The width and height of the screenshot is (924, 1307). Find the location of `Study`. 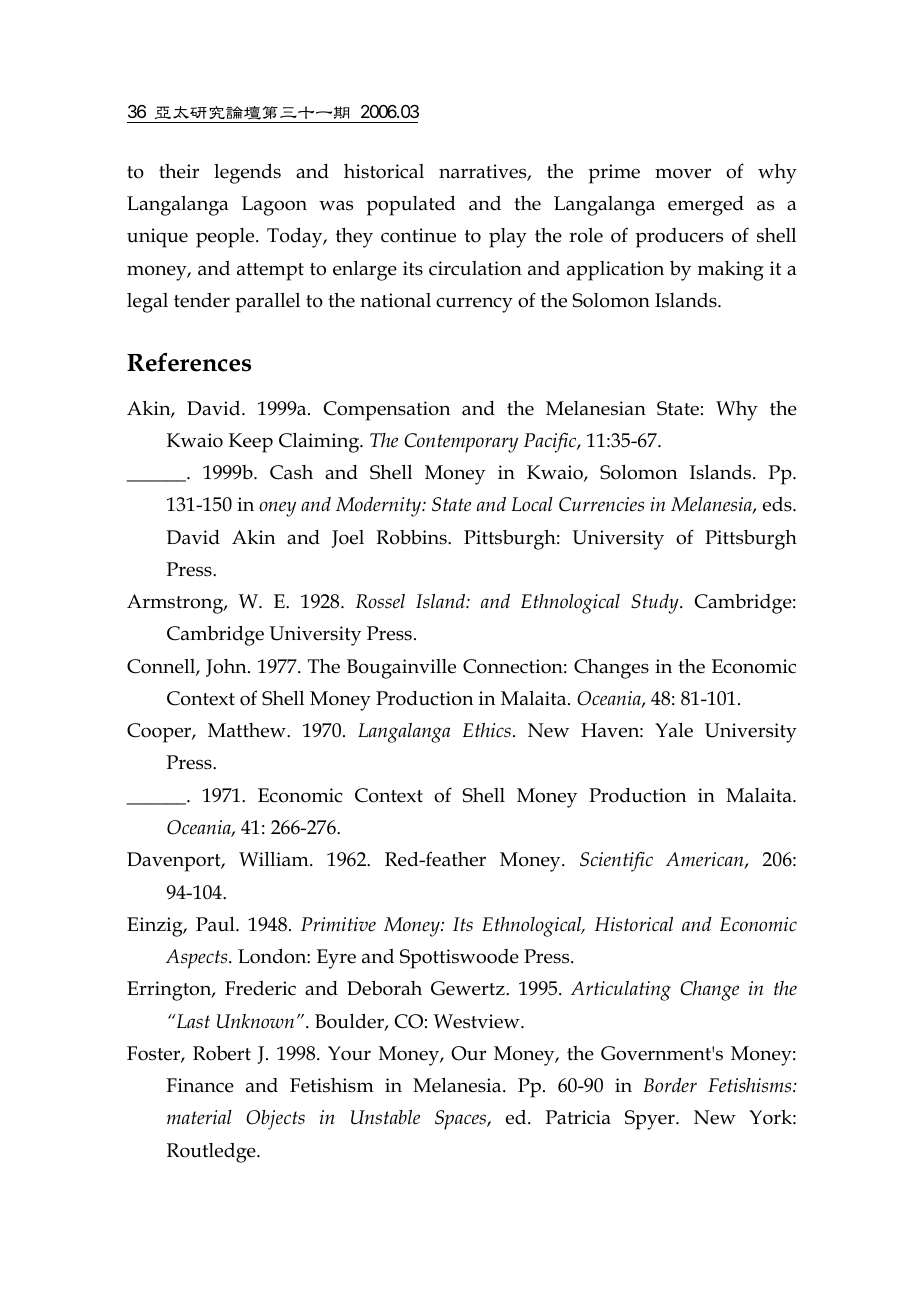

Study is located at coordinates (656, 604).
